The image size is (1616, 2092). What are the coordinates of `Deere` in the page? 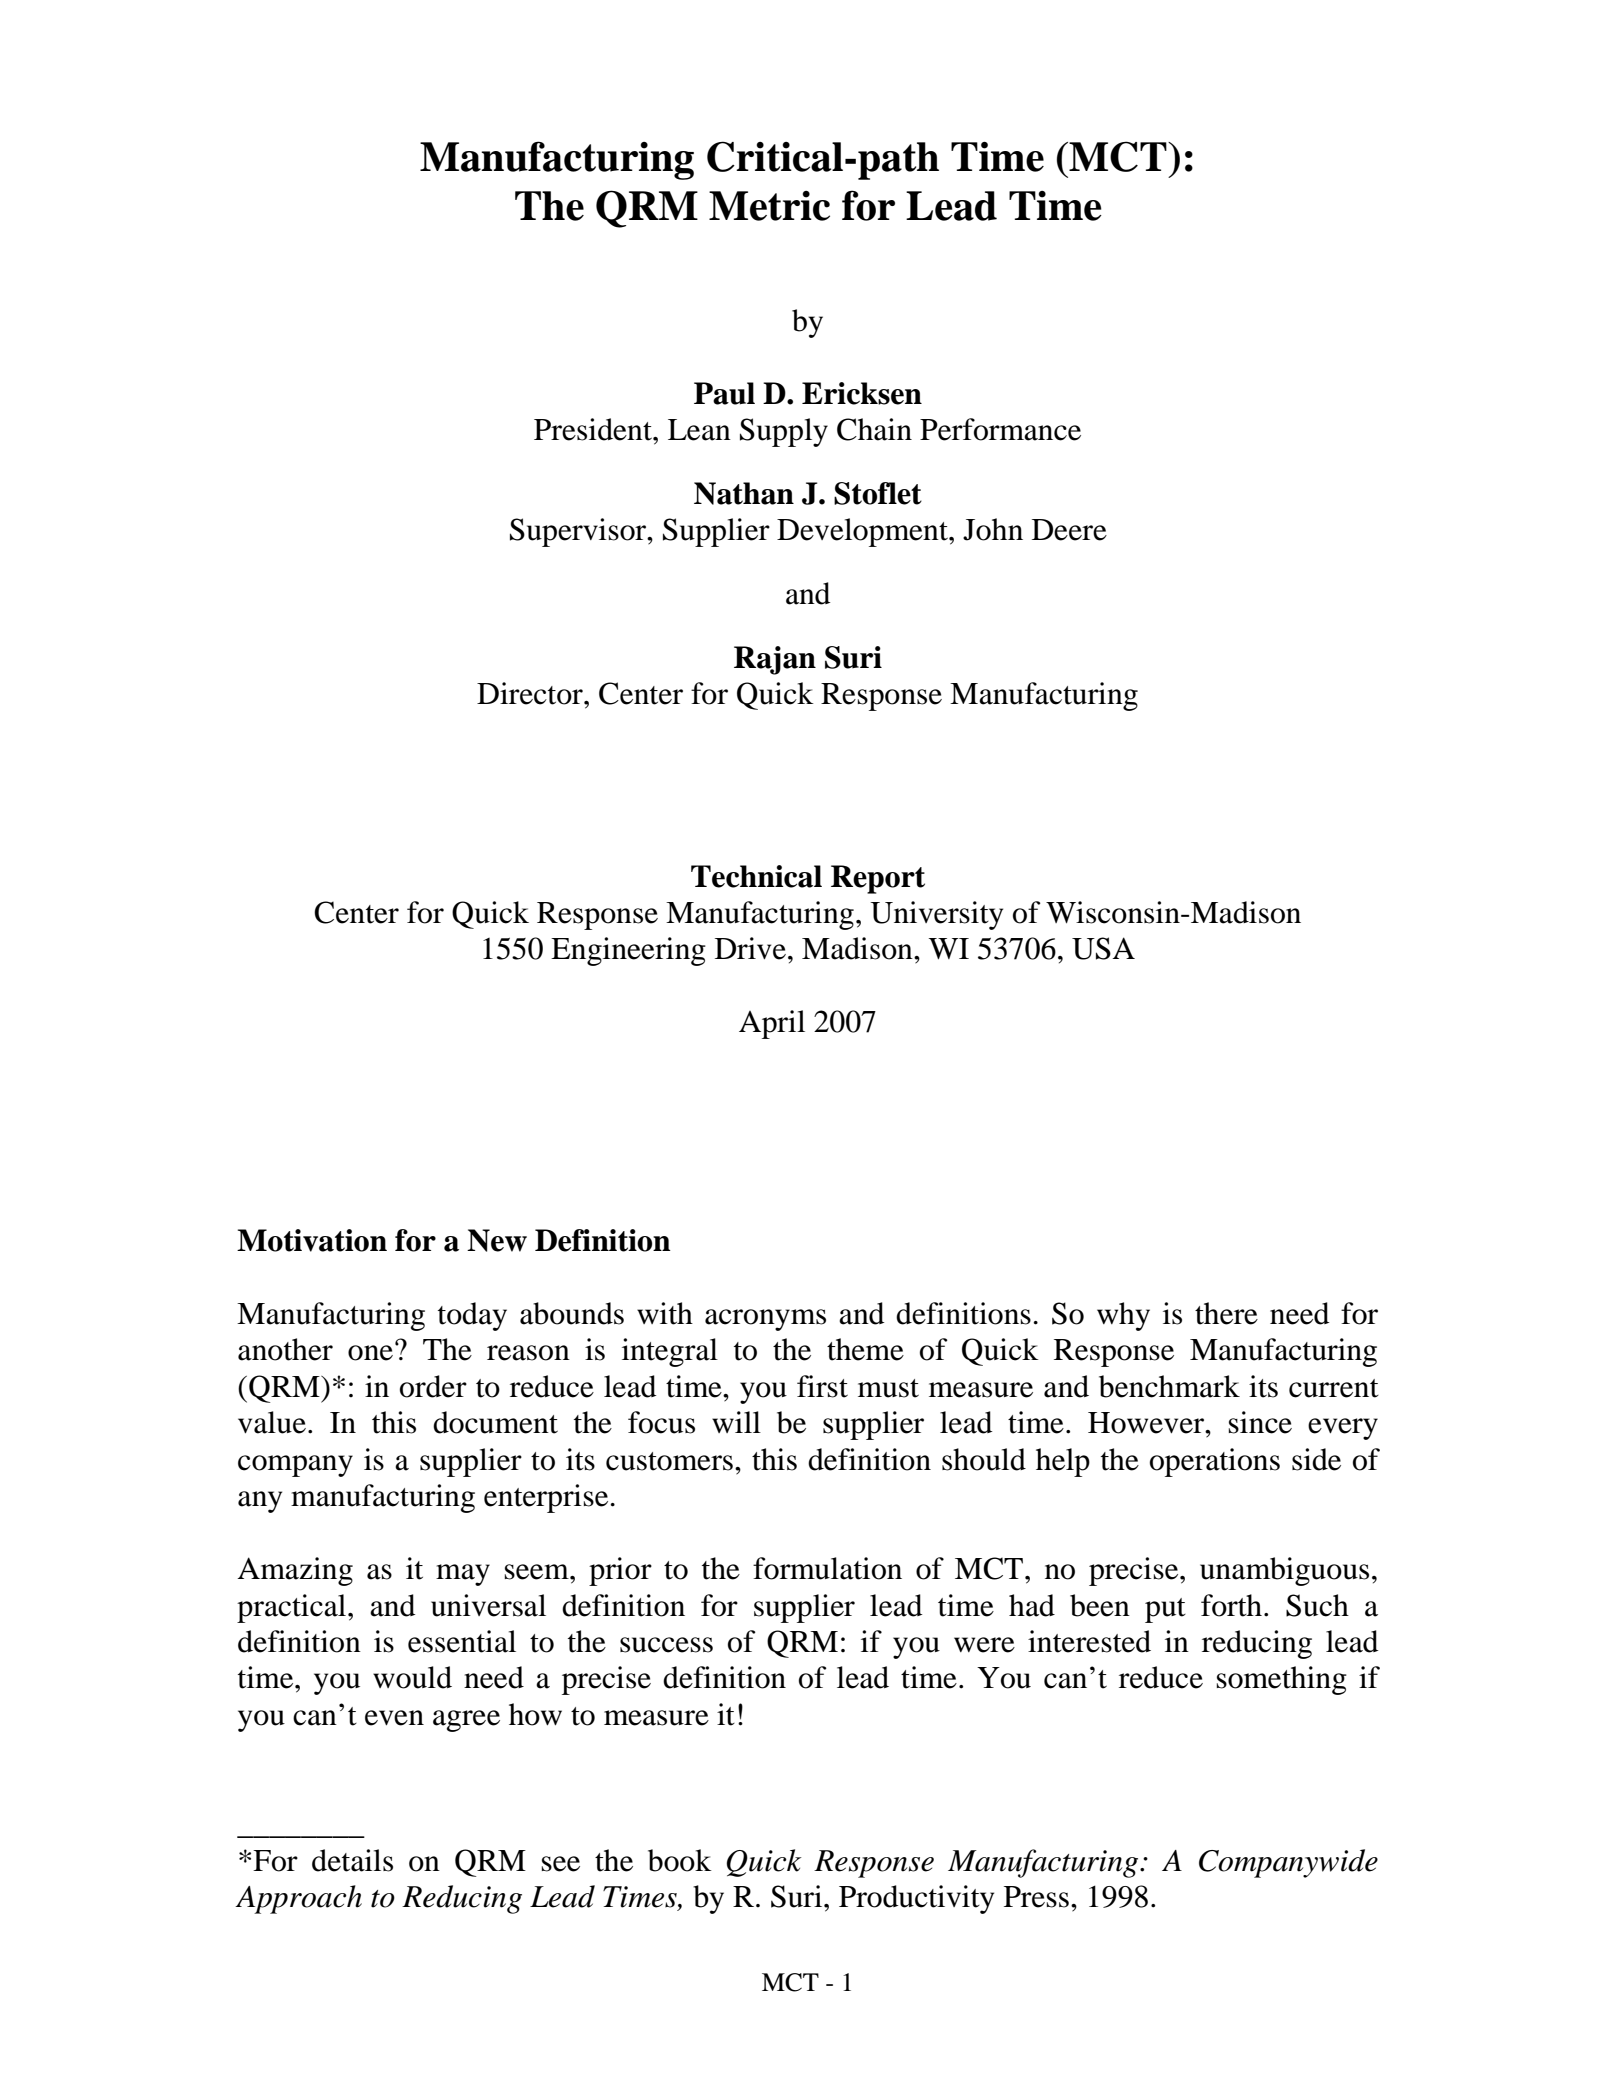 It's located at (1069, 530).
